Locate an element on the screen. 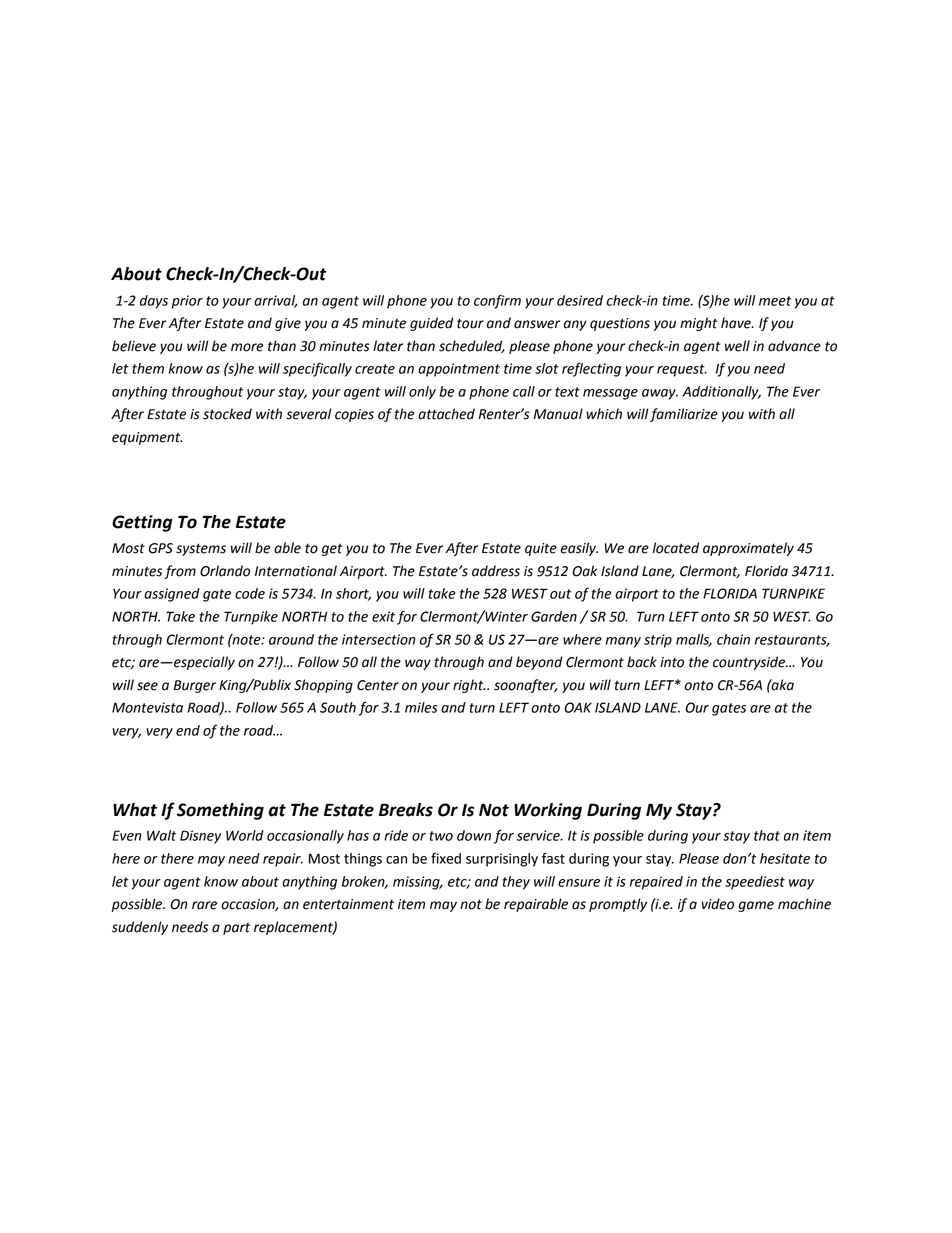  Getting is located at coordinates (142, 523).
